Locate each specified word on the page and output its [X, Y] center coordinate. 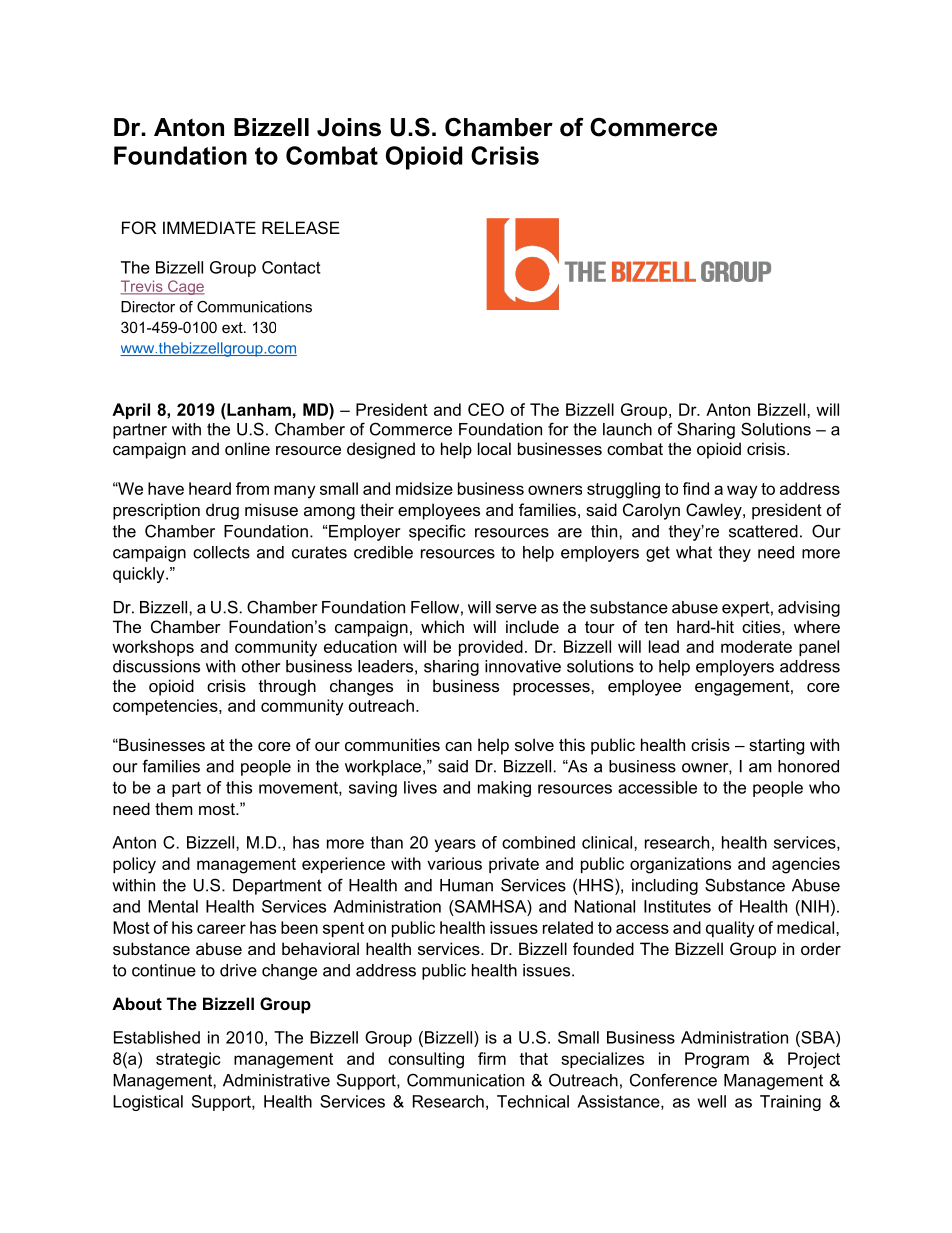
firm [492, 1058]
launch [627, 429]
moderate [756, 646]
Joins [349, 127]
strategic [188, 1060]
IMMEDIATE [209, 227]
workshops [153, 648]
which [442, 626]
